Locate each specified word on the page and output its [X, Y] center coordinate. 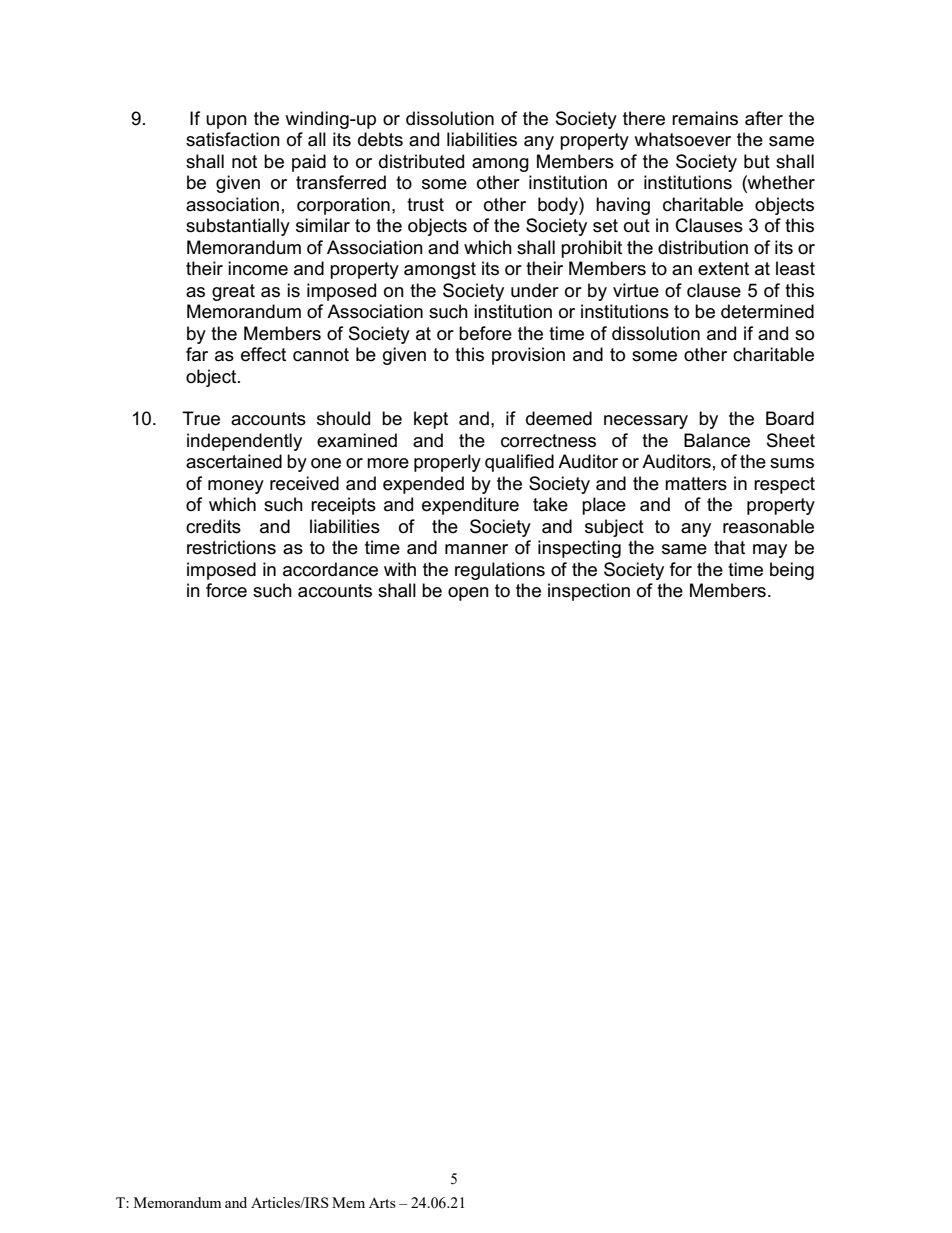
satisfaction [233, 139]
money [236, 487]
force [226, 590]
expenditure [470, 506]
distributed [421, 161]
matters [696, 484]
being [792, 571]
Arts [382, 1202]
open [468, 594]
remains [705, 118]
